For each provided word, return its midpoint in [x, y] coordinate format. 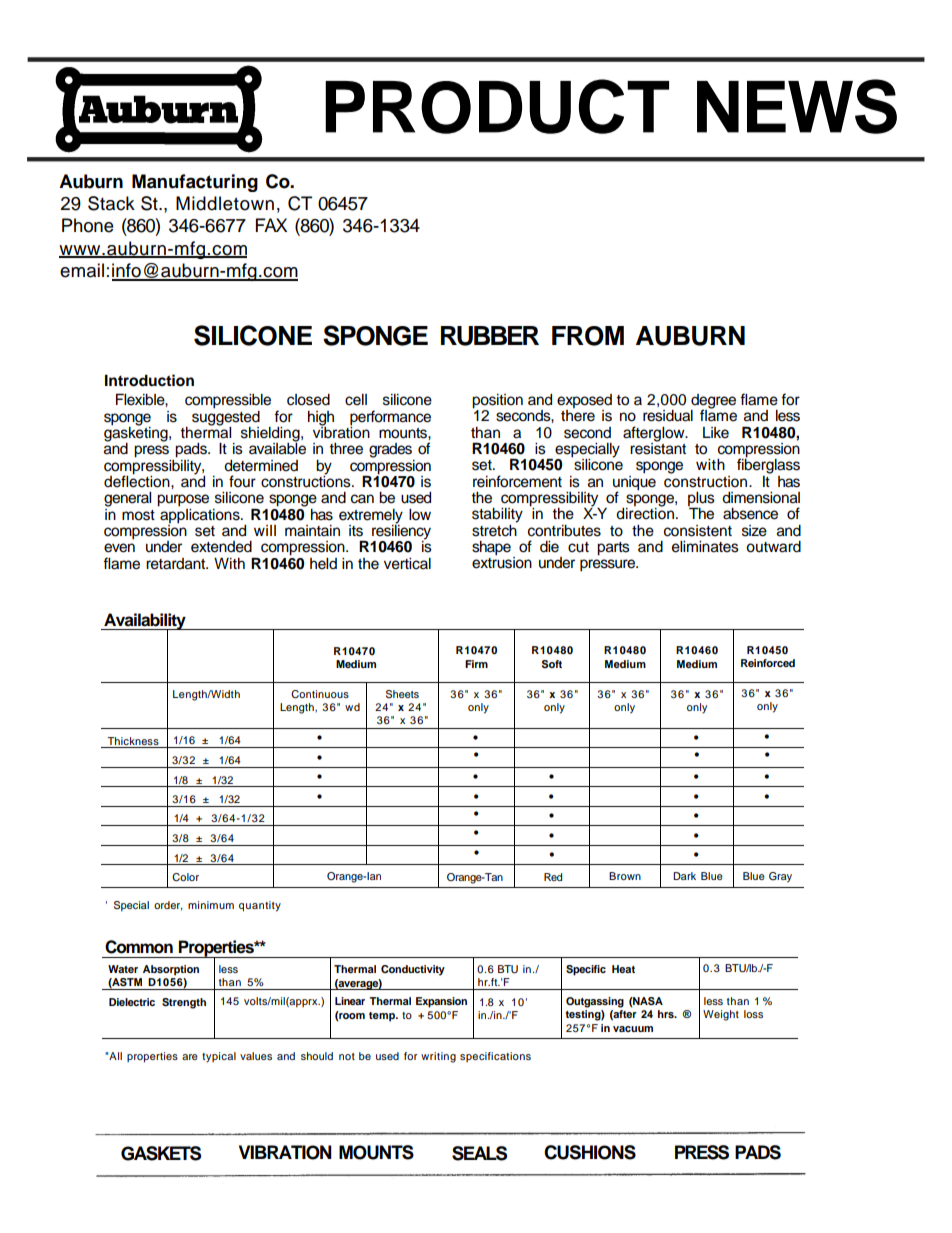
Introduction [149, 380]
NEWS [797, 106]
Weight [721, 1015]
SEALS [479, 1153]
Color [185, 877]
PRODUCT [497, 106]
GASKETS [161, 1153]
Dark [684, 876]
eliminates [705, 547]
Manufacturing [195, 183]
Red [553, 877]
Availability [145, 622]
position [497, 402]
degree [713, 402]
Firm [476, 664]
